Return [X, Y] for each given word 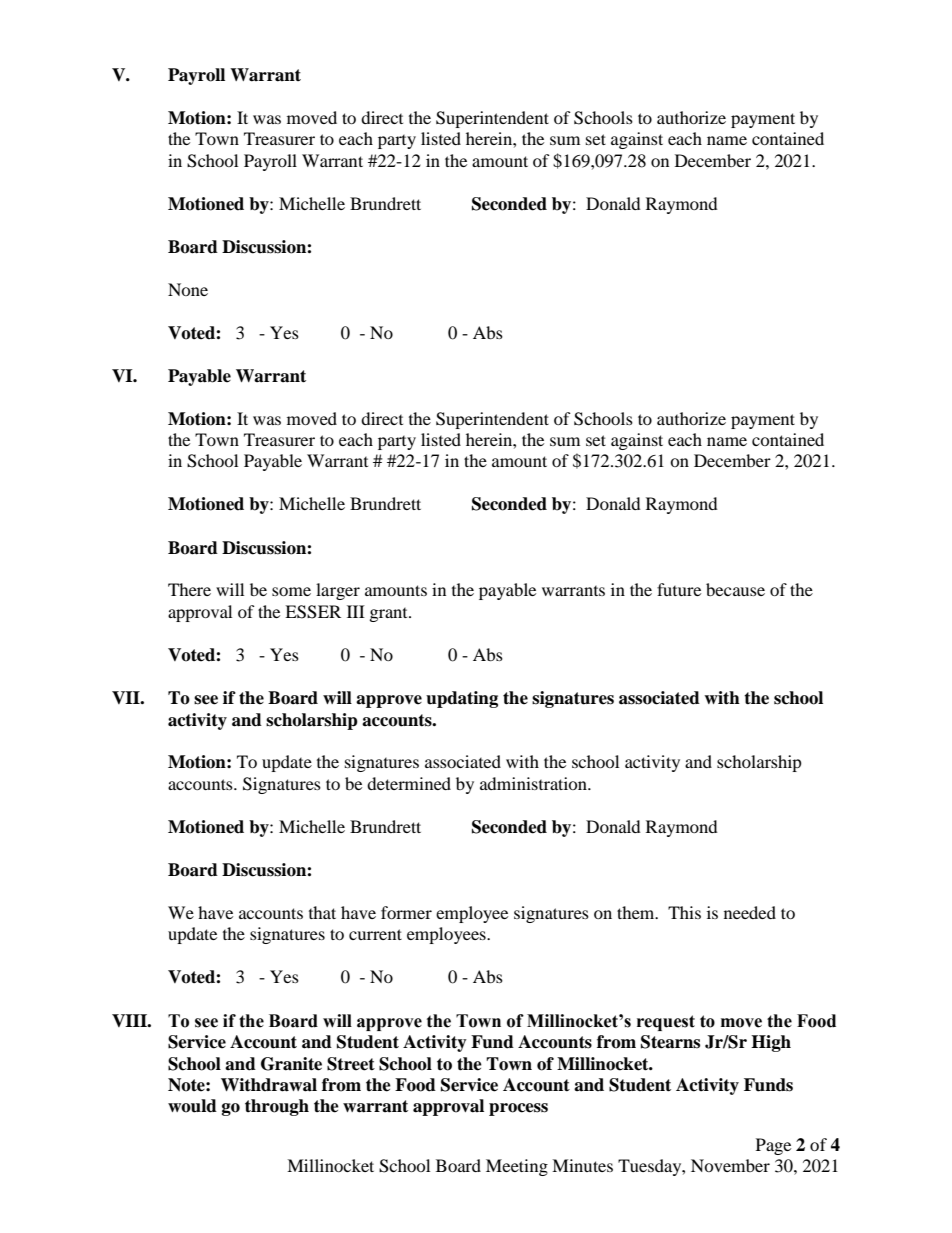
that [322, 912]
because [735, 589]
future [679, 589]
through [277, 1107]
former [406, 912]
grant [390, 615]
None [188, 289]
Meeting [517, 1167]
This [684, 912]
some [291, 591]
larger [338, 591]
